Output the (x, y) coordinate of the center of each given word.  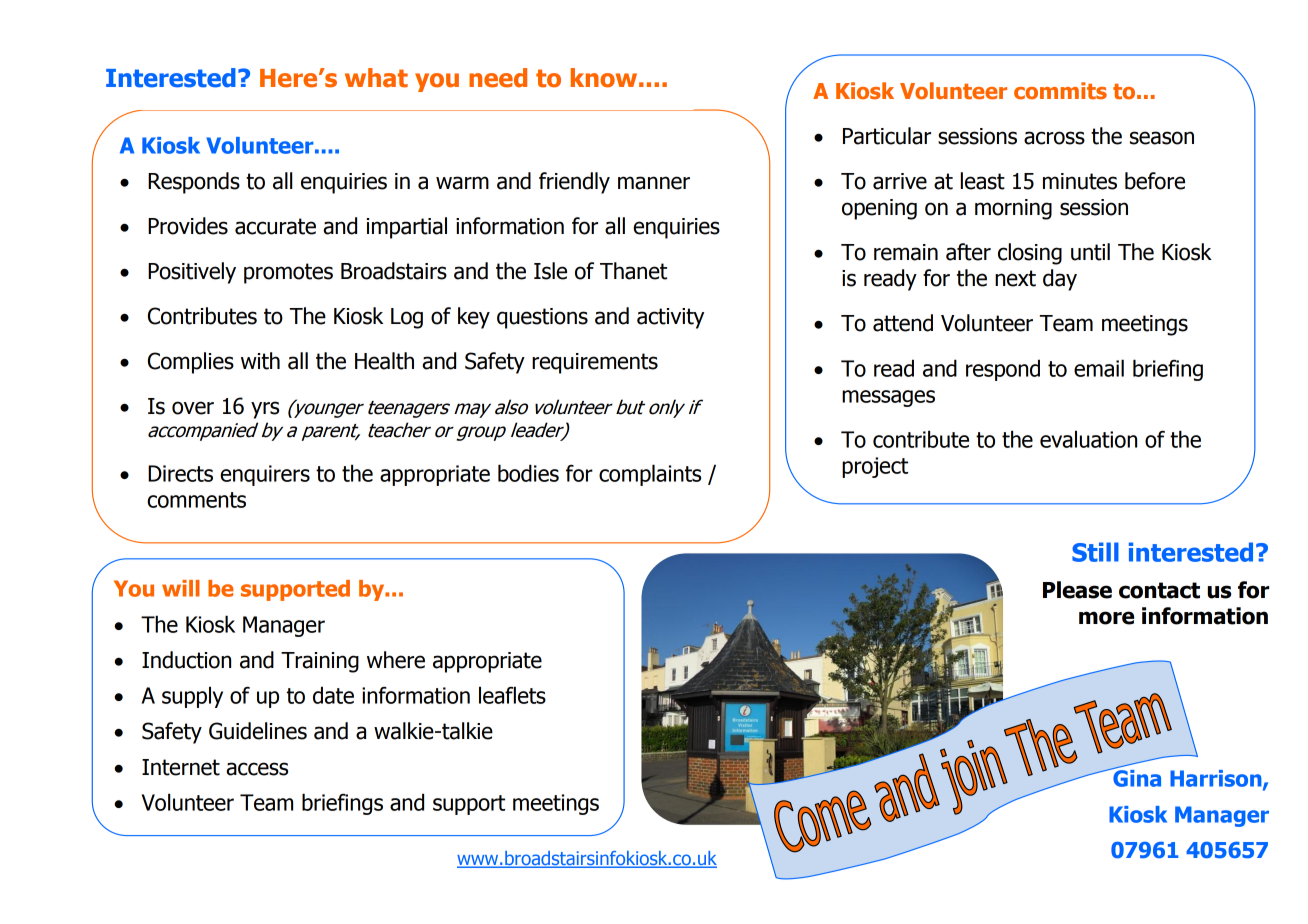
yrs (265, 410)
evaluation (1088, 439)
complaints (650, 475)
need (498, 78)
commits (1060, 90)
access (257, 769)
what (376, 78)
